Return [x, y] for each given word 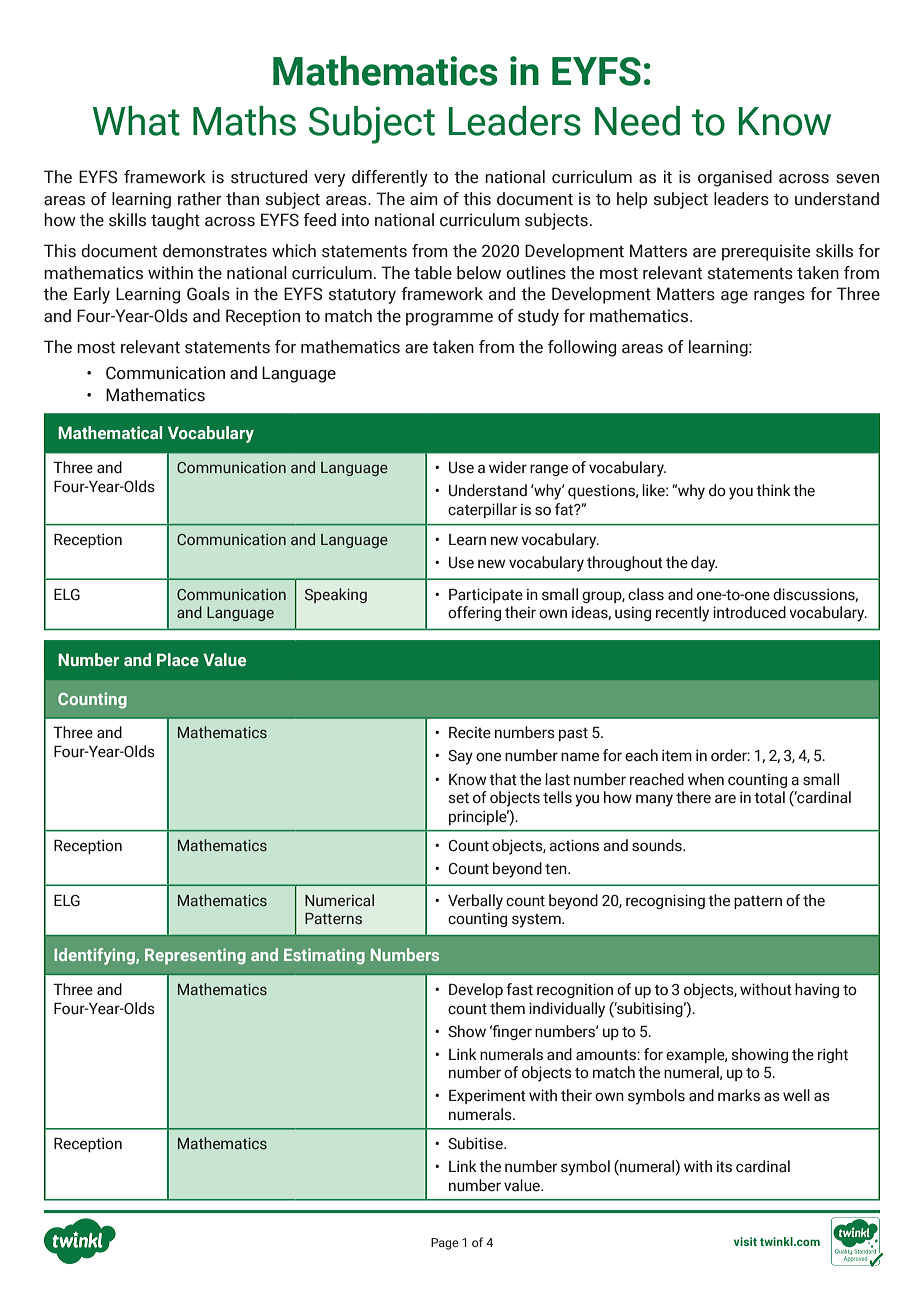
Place [178, 660]
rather [200, 199]
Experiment [487, 1096]
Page [445, 1244]
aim [424, 199]
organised [735, 178]
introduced [749, 612]
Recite [470, 733]
